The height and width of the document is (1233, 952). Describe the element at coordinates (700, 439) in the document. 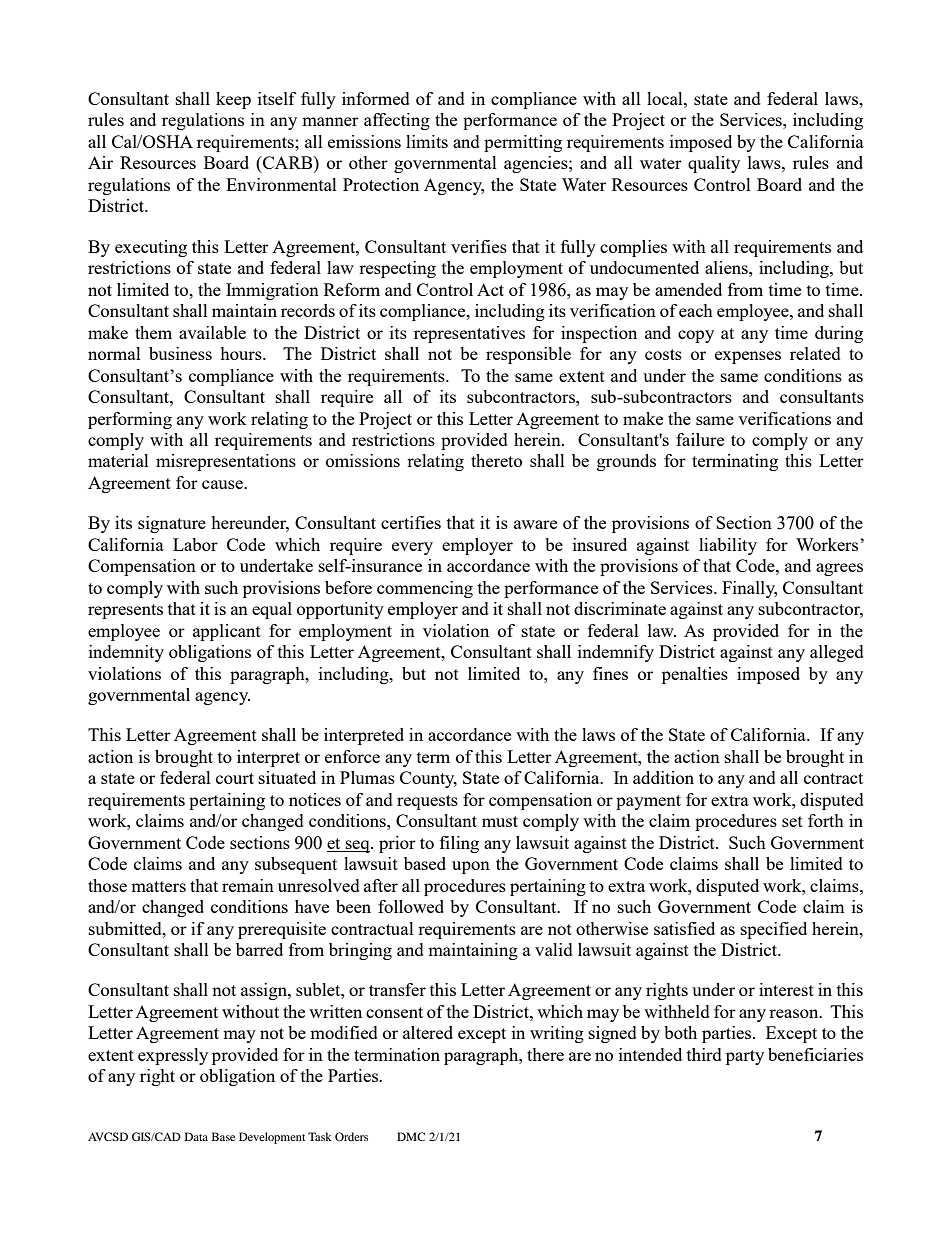

I see `failure` at that location.
